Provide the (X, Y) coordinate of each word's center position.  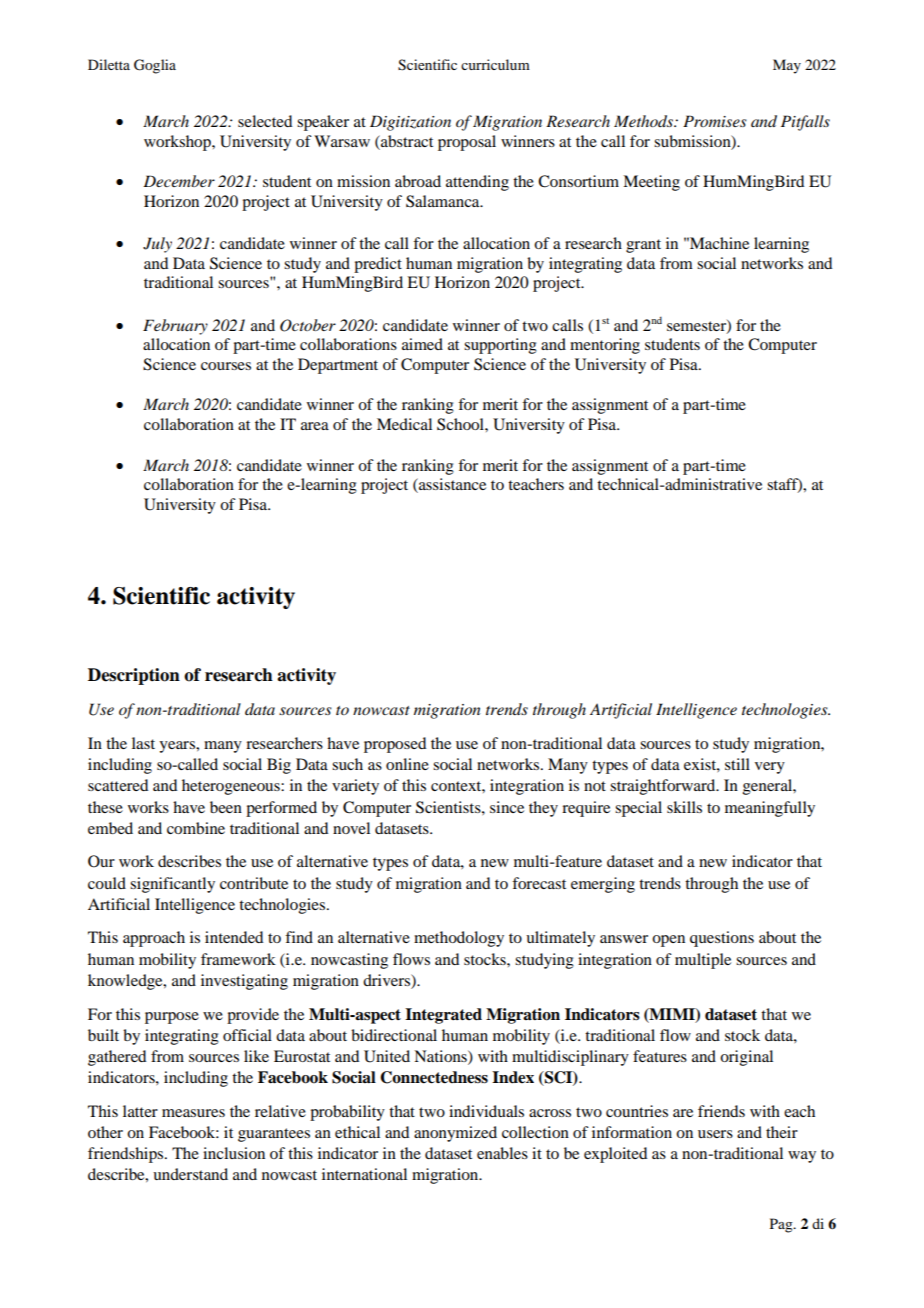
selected (265, 121)
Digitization (410, 123)
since (507, 807)
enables (502, 1153)
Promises (715, 121)
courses (226, 366)
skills (684, 807)
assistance (451, 485)
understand (190, 1174)
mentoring (605, 346)
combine (196, 828)
